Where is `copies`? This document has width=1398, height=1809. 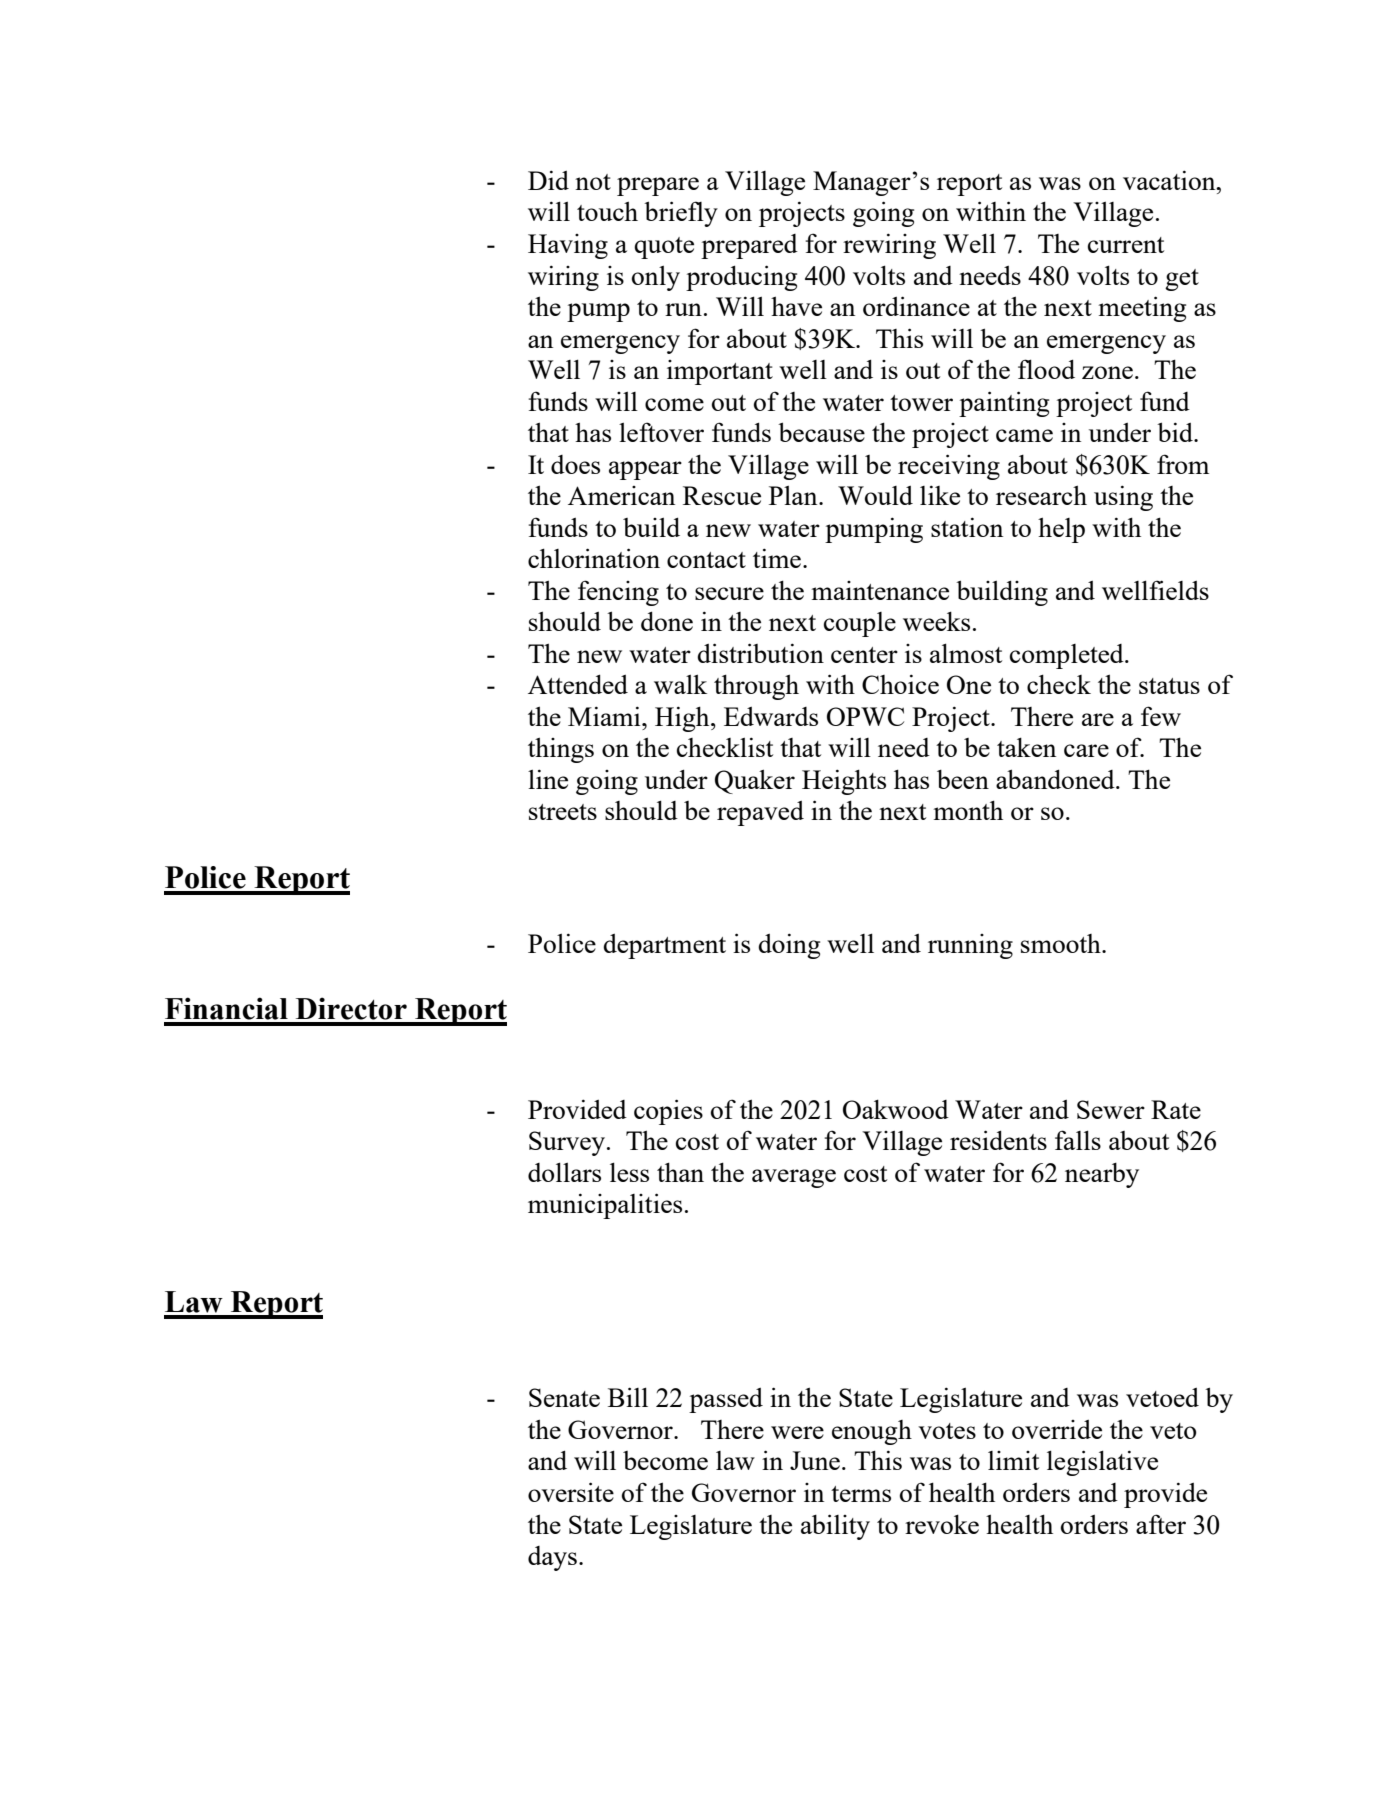
copies is located at coordinates (668, 1112).
